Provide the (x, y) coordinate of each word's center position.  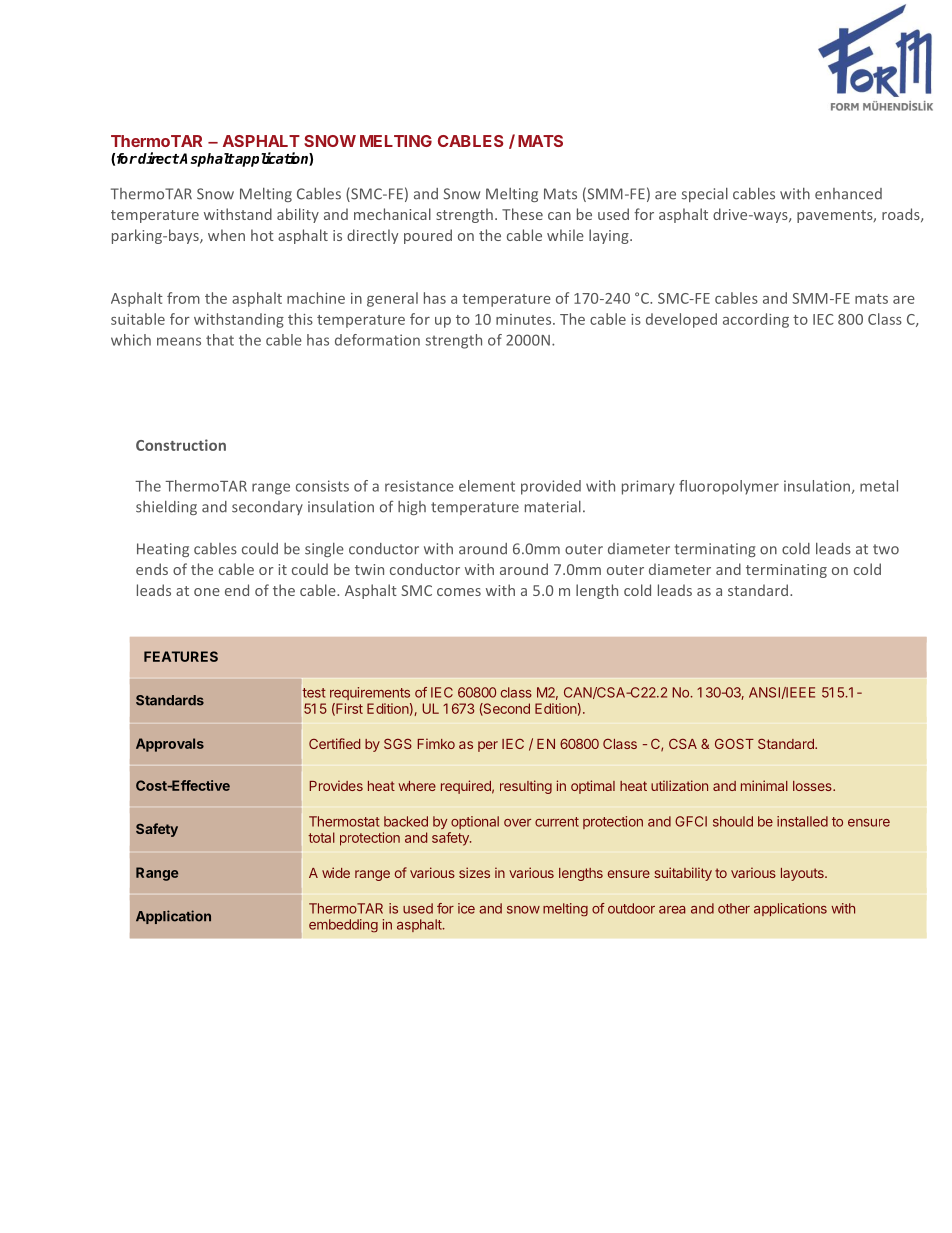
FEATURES (181, 656)
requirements (370, 693)
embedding (343, 926)
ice (466, 908)
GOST (734, 743)
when (226, 235)
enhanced (848, 194)
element (487, 486)
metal (879, 486)
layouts (803, 874)
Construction (181, 445)
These (522, 214)
